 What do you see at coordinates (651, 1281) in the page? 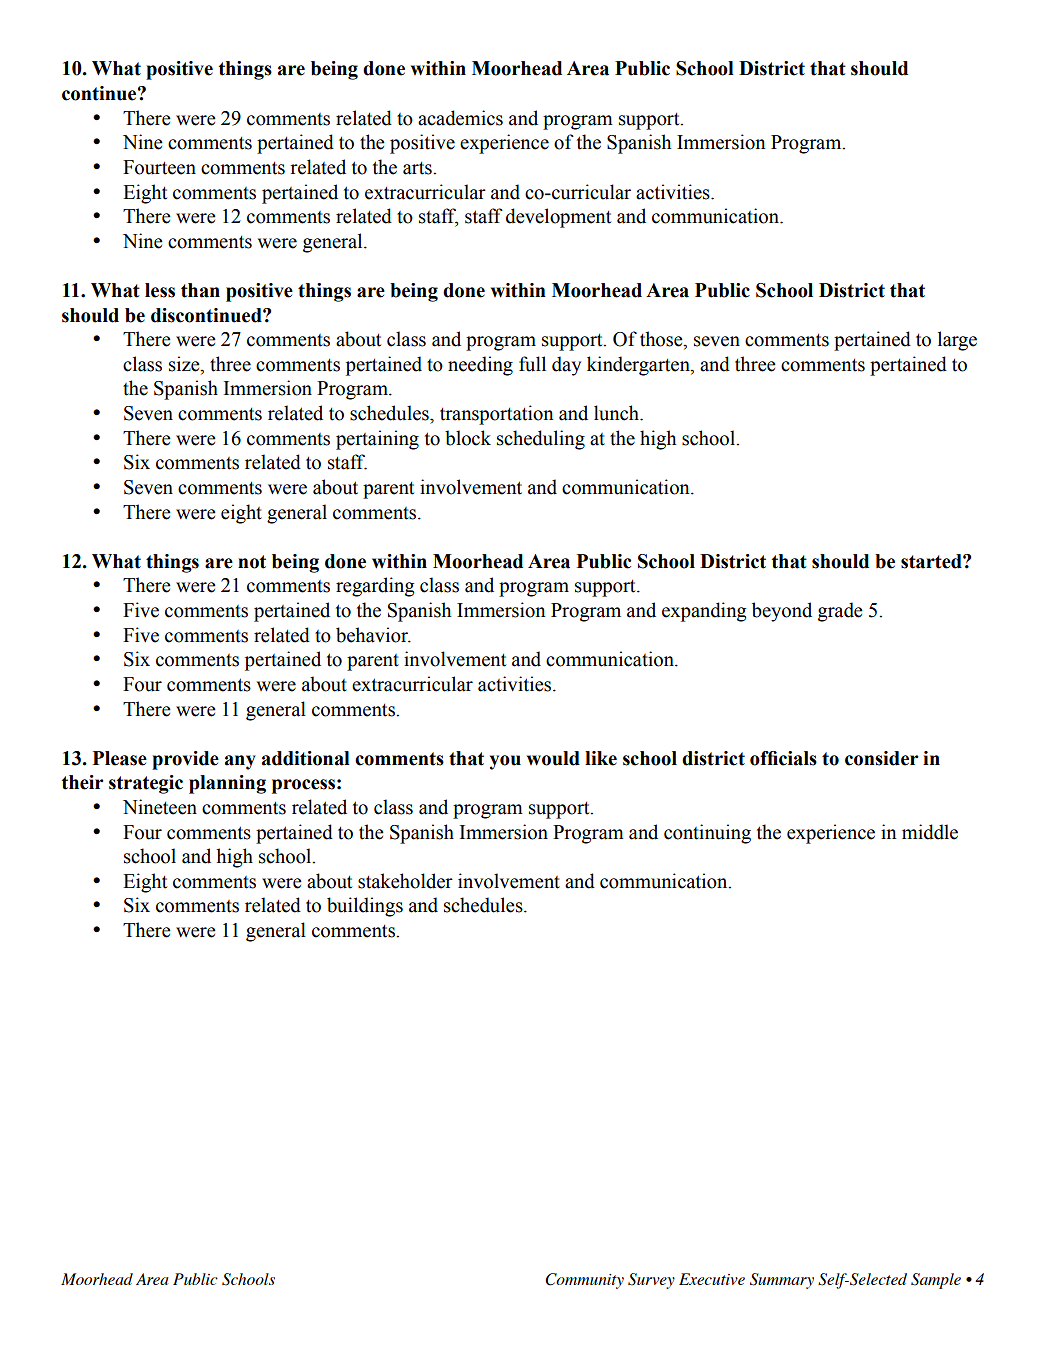
I see `Survey` at bounding box center [651, 1281].
